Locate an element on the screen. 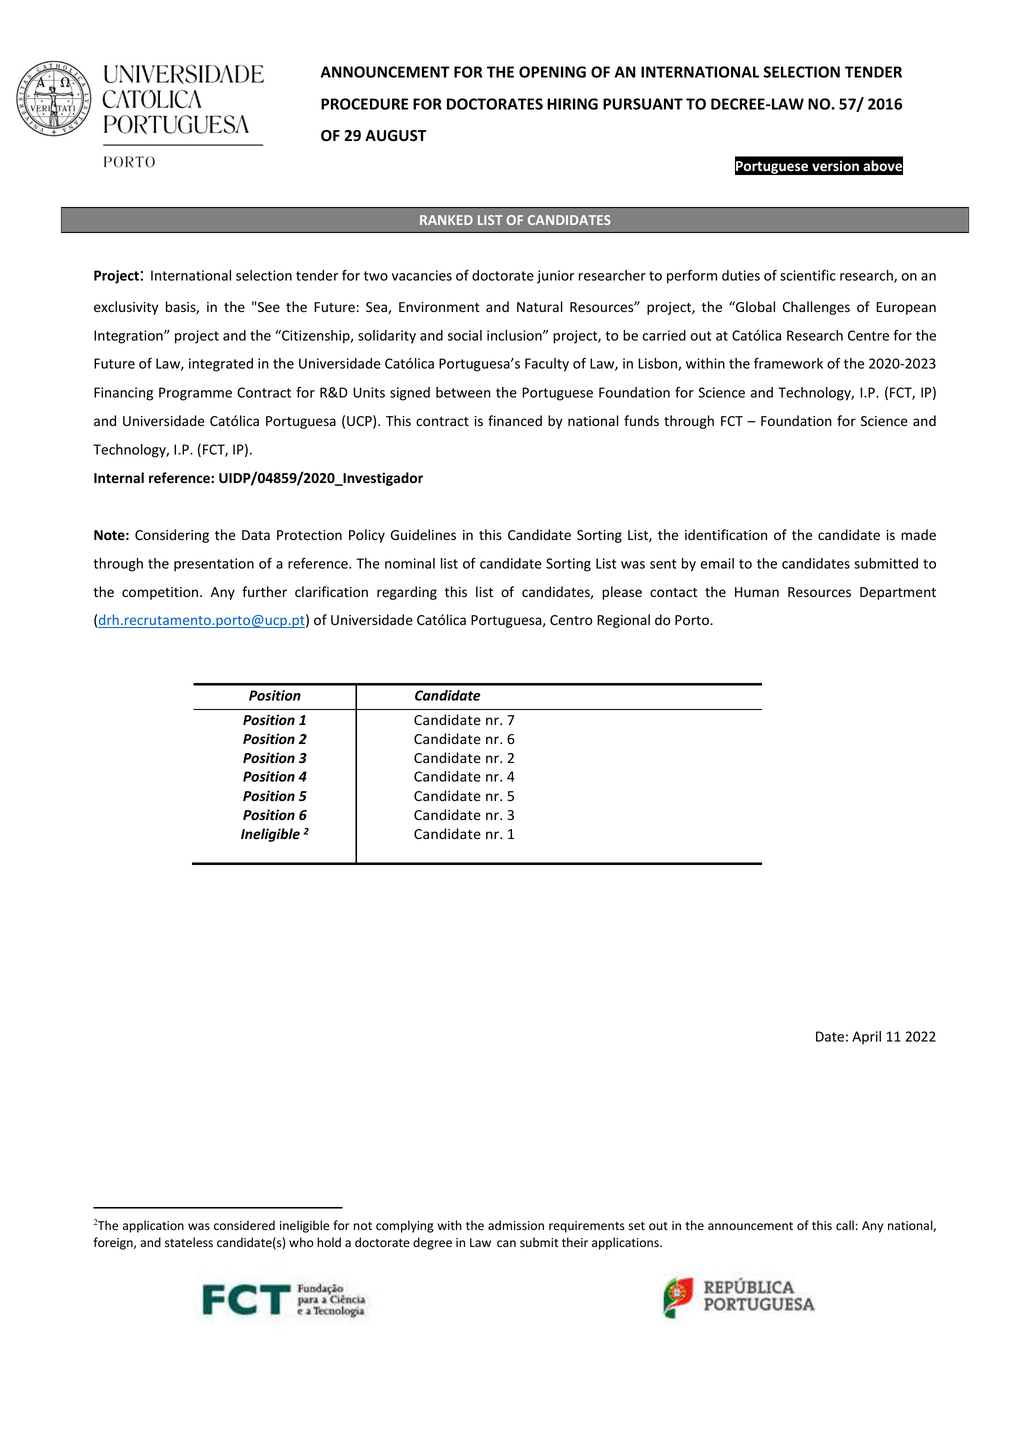 Image resolution: width=1030 pixels, height=1456 pixels. stateless is located at coordinates (189, 1242).
